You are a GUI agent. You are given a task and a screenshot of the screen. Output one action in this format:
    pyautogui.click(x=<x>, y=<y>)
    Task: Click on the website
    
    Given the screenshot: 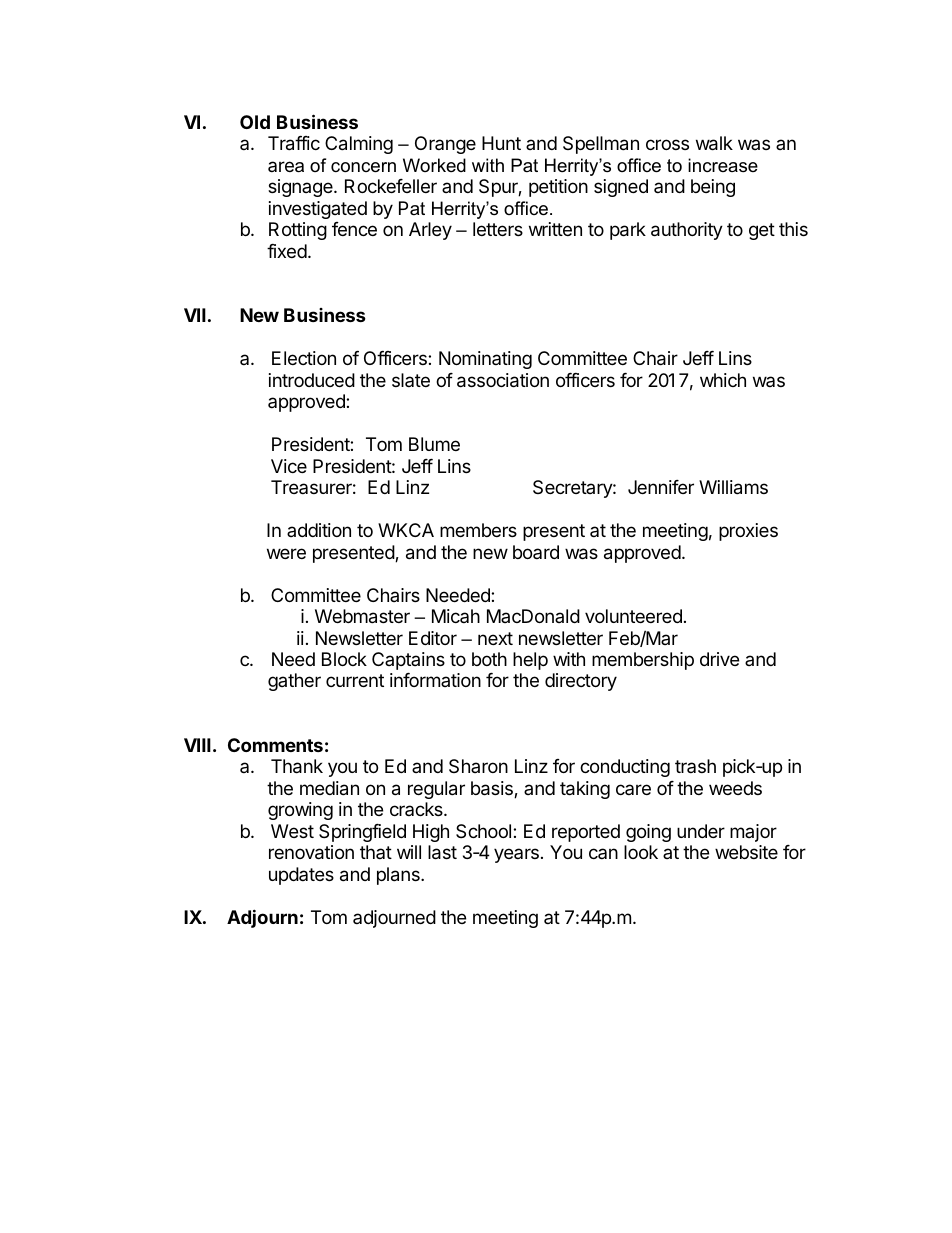 What is the action you would take?
    pyautogui.click(x=746, y=852)
